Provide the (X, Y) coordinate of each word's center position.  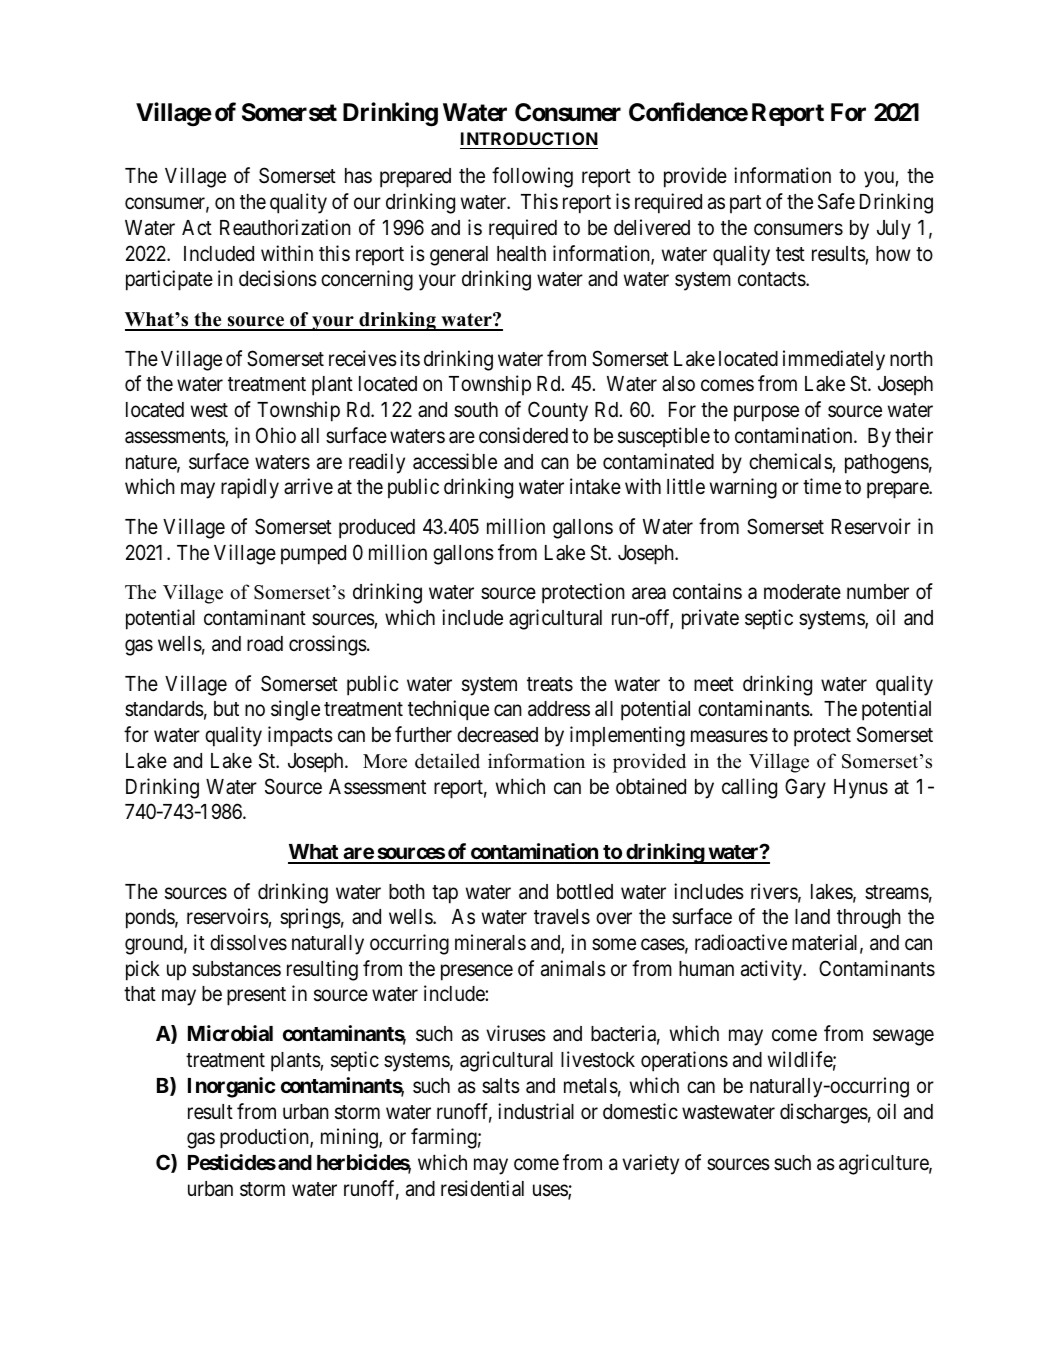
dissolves (248, 942)
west (209, 410)
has (358, 176)
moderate (802, 592)
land (812, 917)
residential (482, 1188)
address (559, 709)
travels (562, 917)
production (265, 1138)
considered (523, 435)
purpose (766, 414)
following (532, 177)
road (265, 643)
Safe (836, 201)
